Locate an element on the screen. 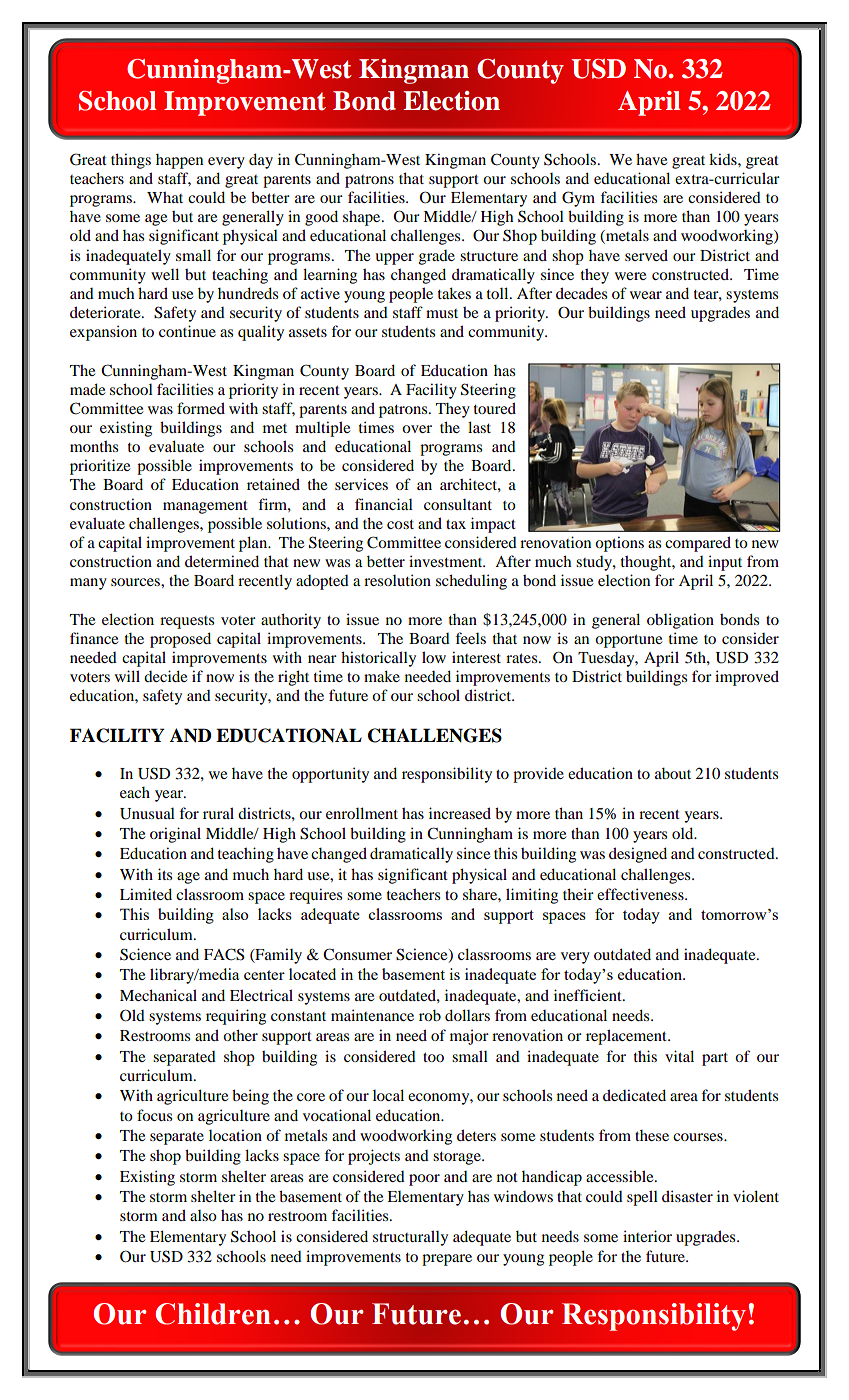 This screenshot has height=1400, width=849. about is located at coordinates (673, 773).
